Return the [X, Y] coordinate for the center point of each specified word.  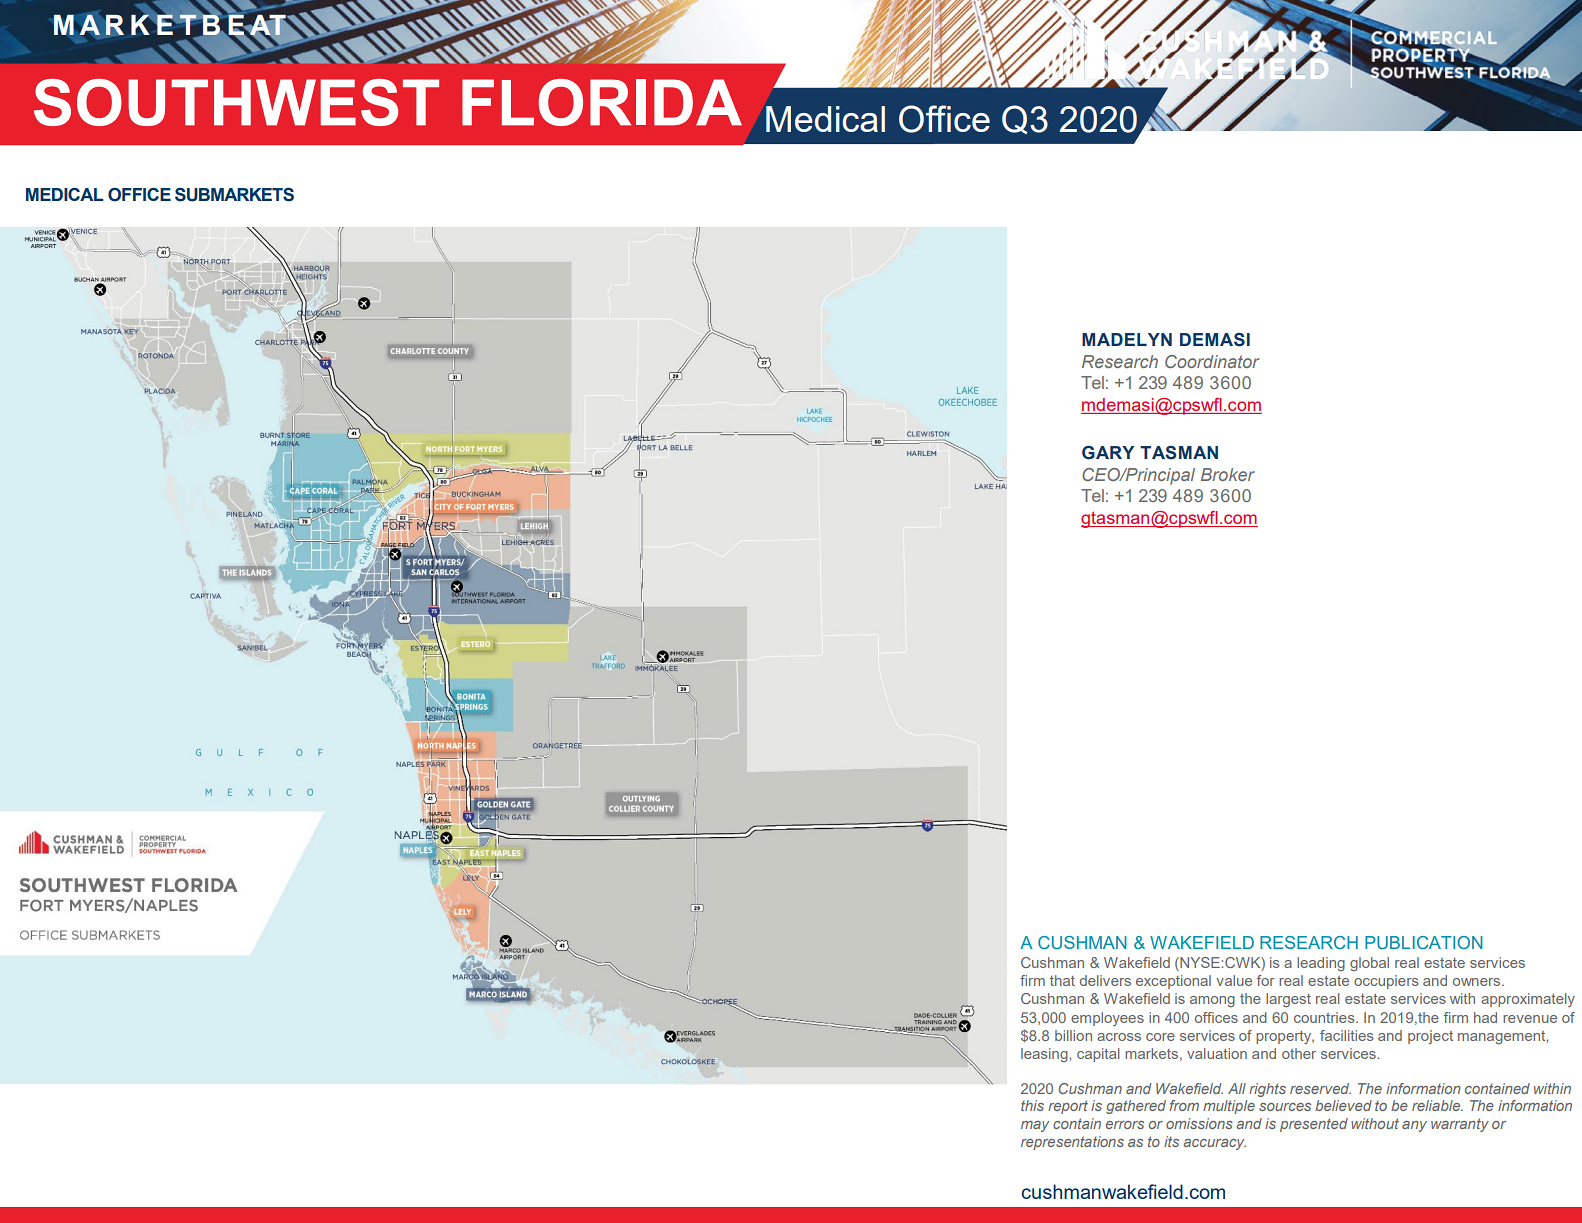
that [1062, 980]
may [1035, 1126]
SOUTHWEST [236, 102]
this [1032, 1105]
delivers [1105, 980]
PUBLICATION [1424, 942]
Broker [1228, 474]
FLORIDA [602, 102]
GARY [1108, 453]
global [1369, 964]
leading [1321, 964]
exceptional [1173, 982]
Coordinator [1212, 361]
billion [1073, 1035]
